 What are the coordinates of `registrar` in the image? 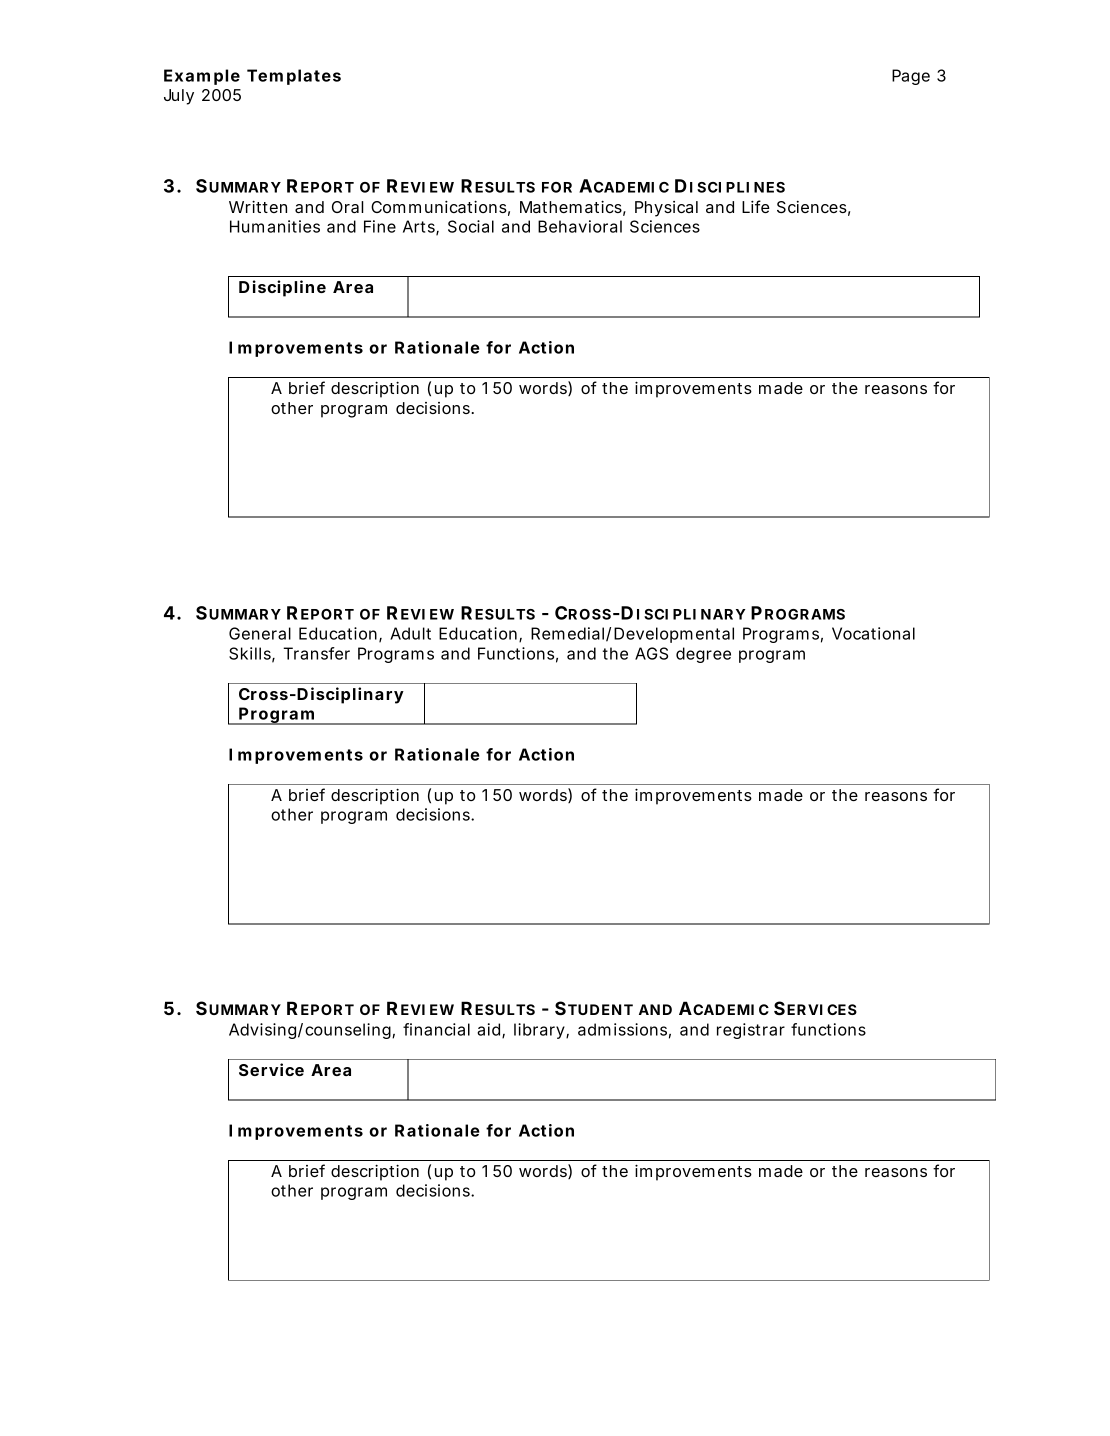 It's located at (751, 1031).
